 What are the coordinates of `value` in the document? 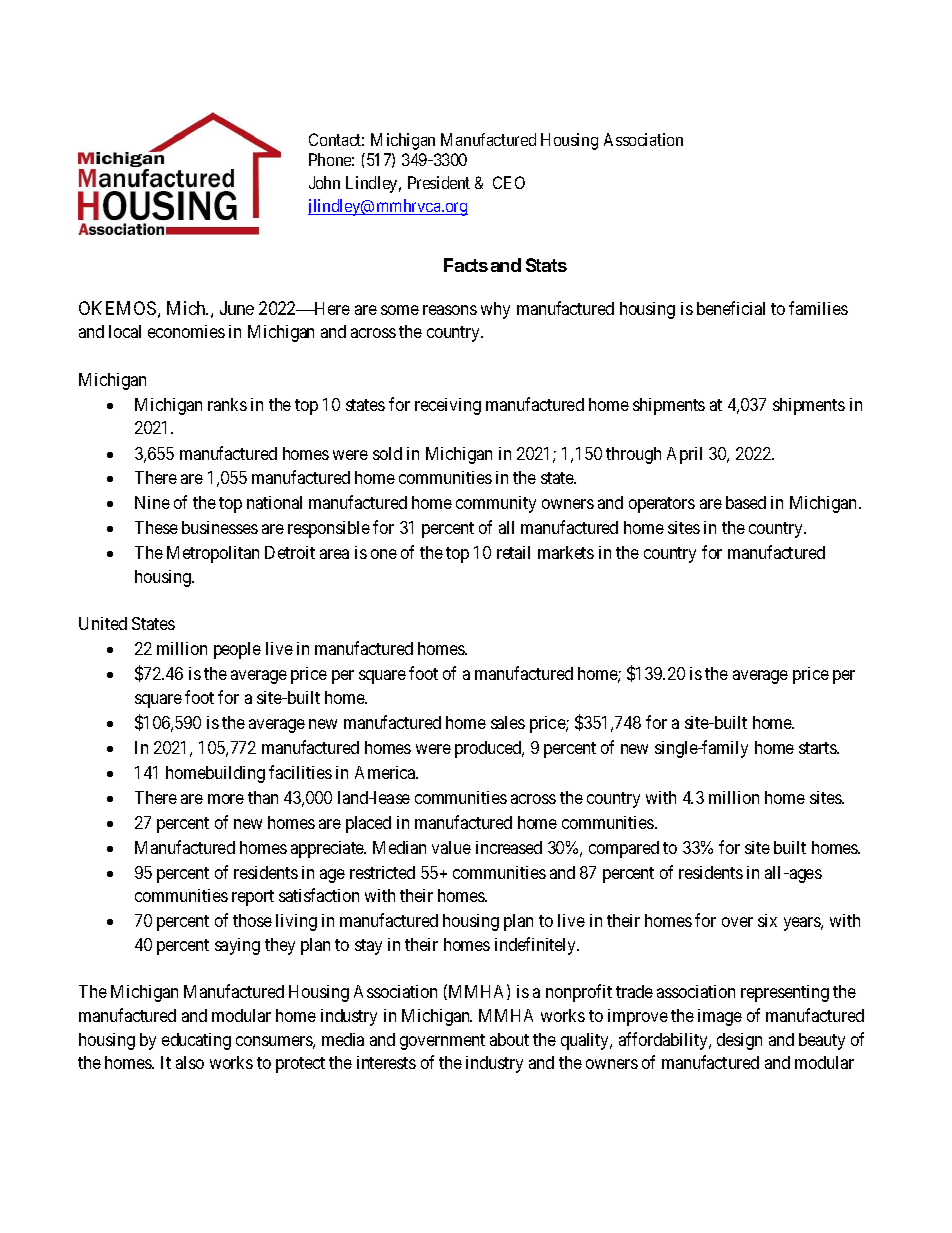 It's located at (451, 847).
